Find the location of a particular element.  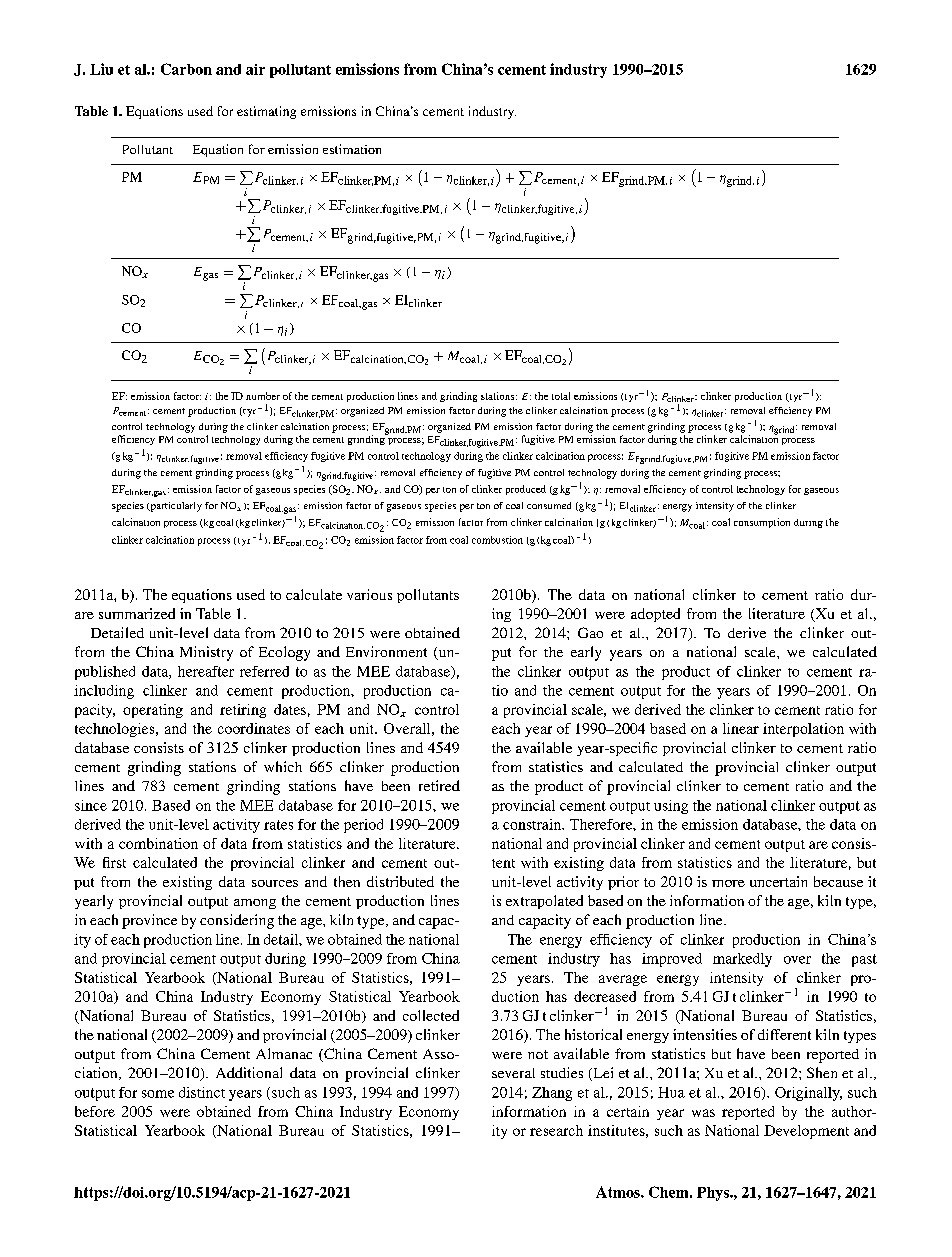

total is located at coordinates (561, 396).
